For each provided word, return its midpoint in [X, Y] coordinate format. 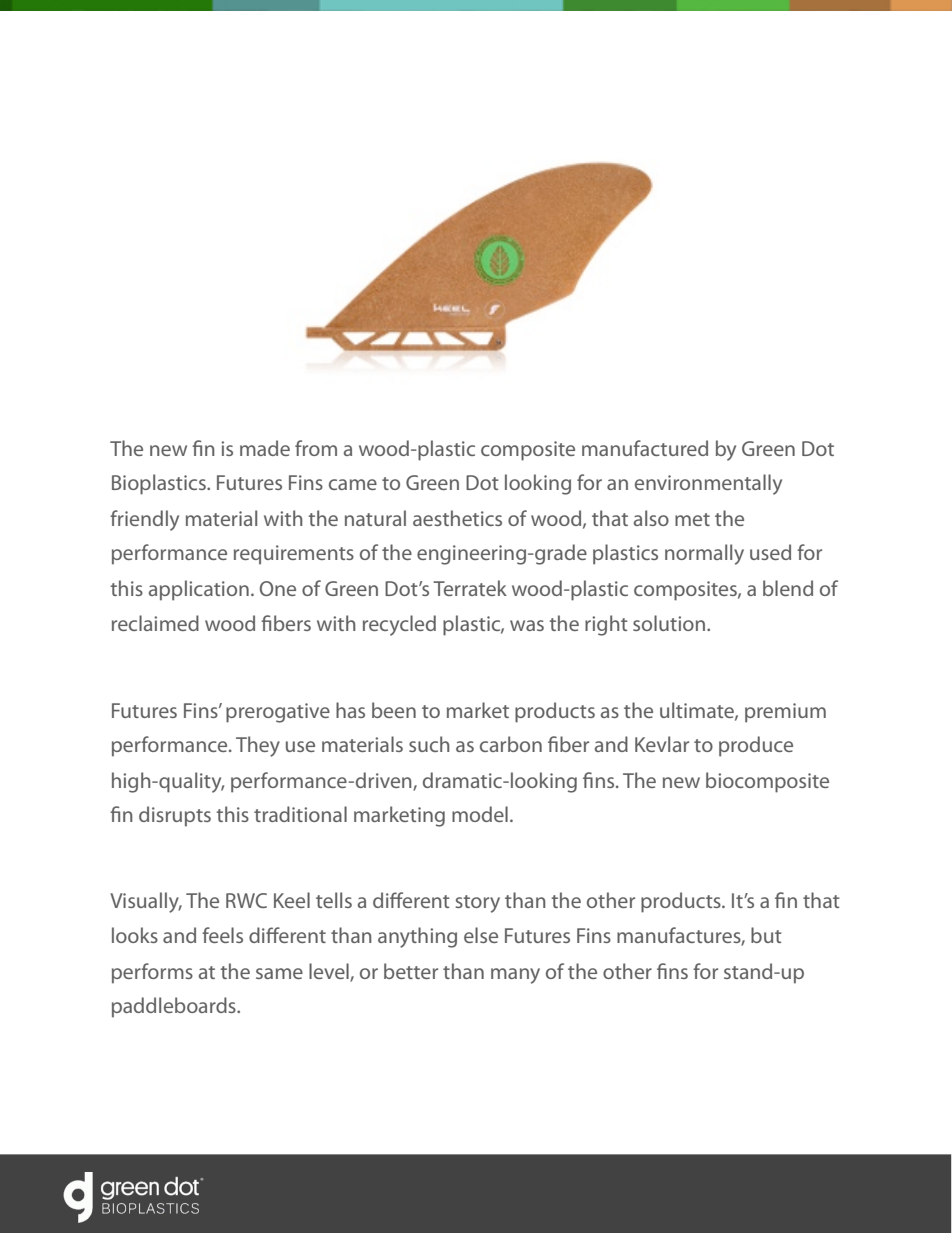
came [353, 484]
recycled [399, 625]
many [515, 976]
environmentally [708, 484]
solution [670, 623]
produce [756, 746]
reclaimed [155, 623]
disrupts [175, 816]
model [480, 814]
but [766, 935]
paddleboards [175, 1007]
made [265, 448]
